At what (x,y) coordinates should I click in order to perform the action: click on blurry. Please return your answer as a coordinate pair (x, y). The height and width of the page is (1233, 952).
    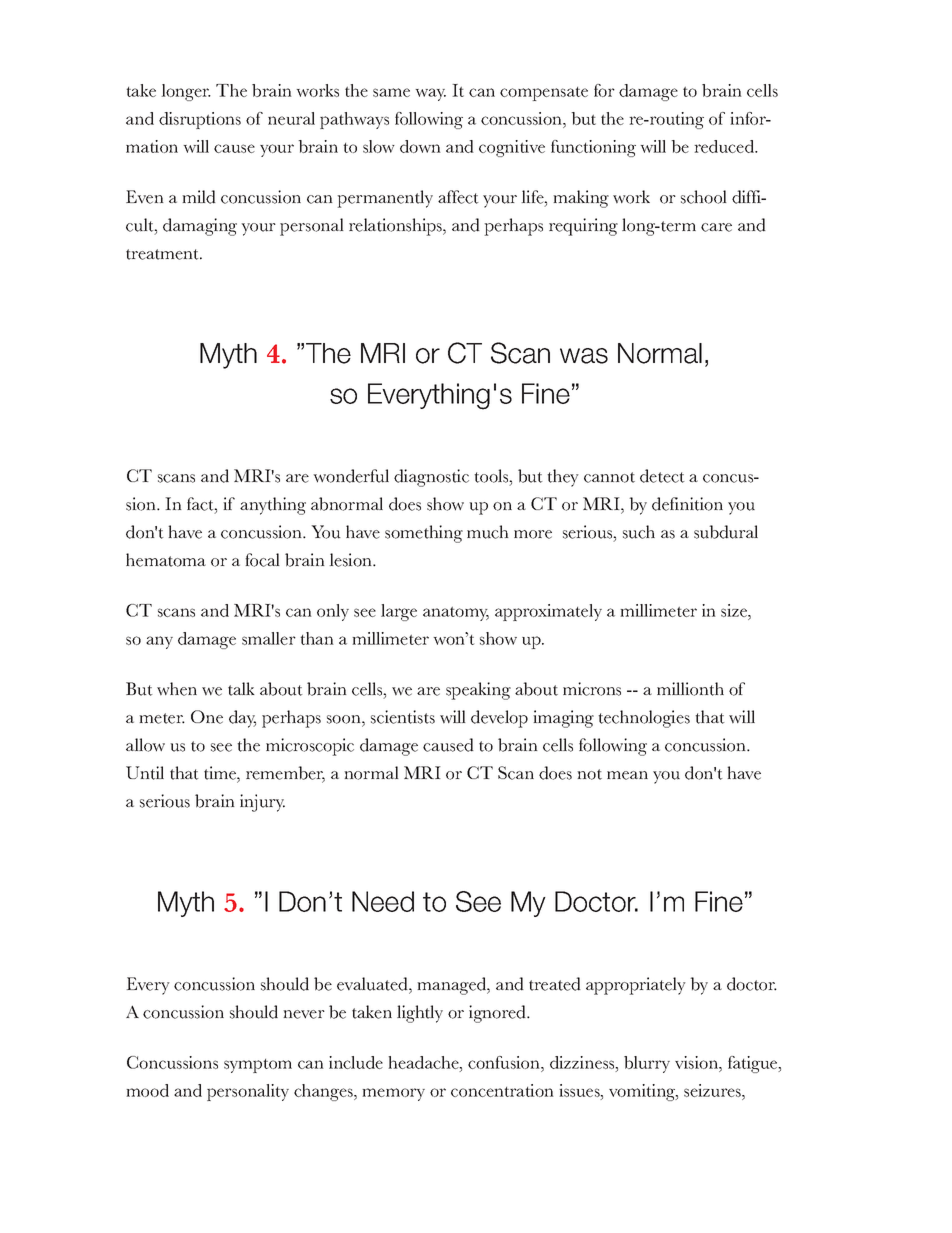
    Looking at the image, I should click on (647, 1064).
